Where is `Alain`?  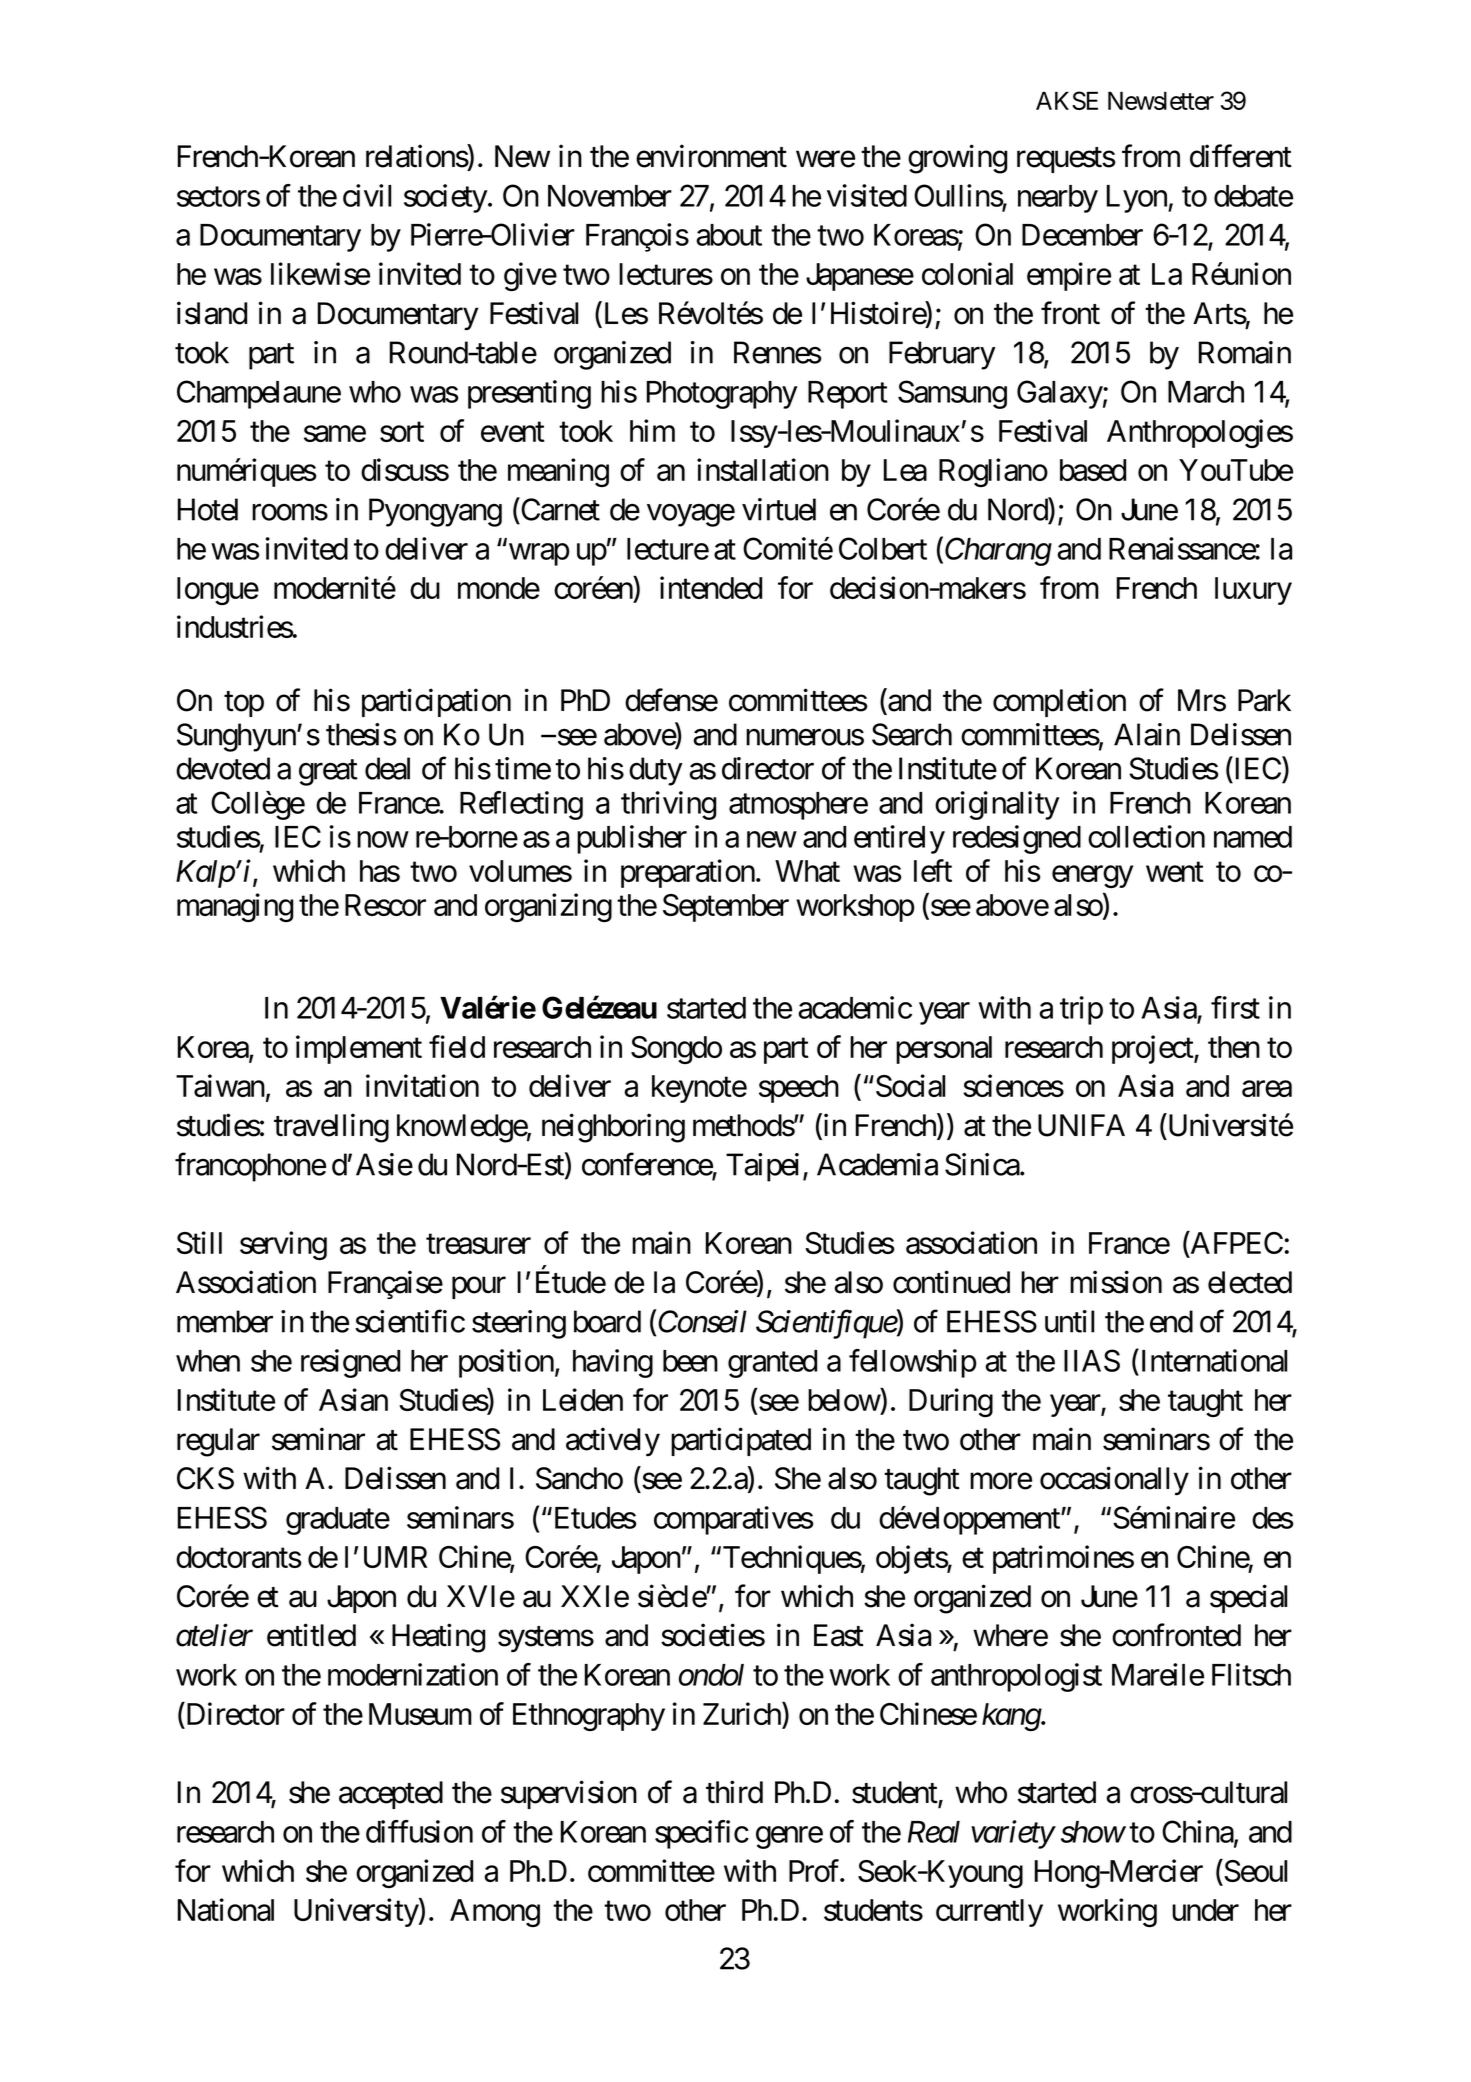
Alain is located at coordinates (1147, 734).
